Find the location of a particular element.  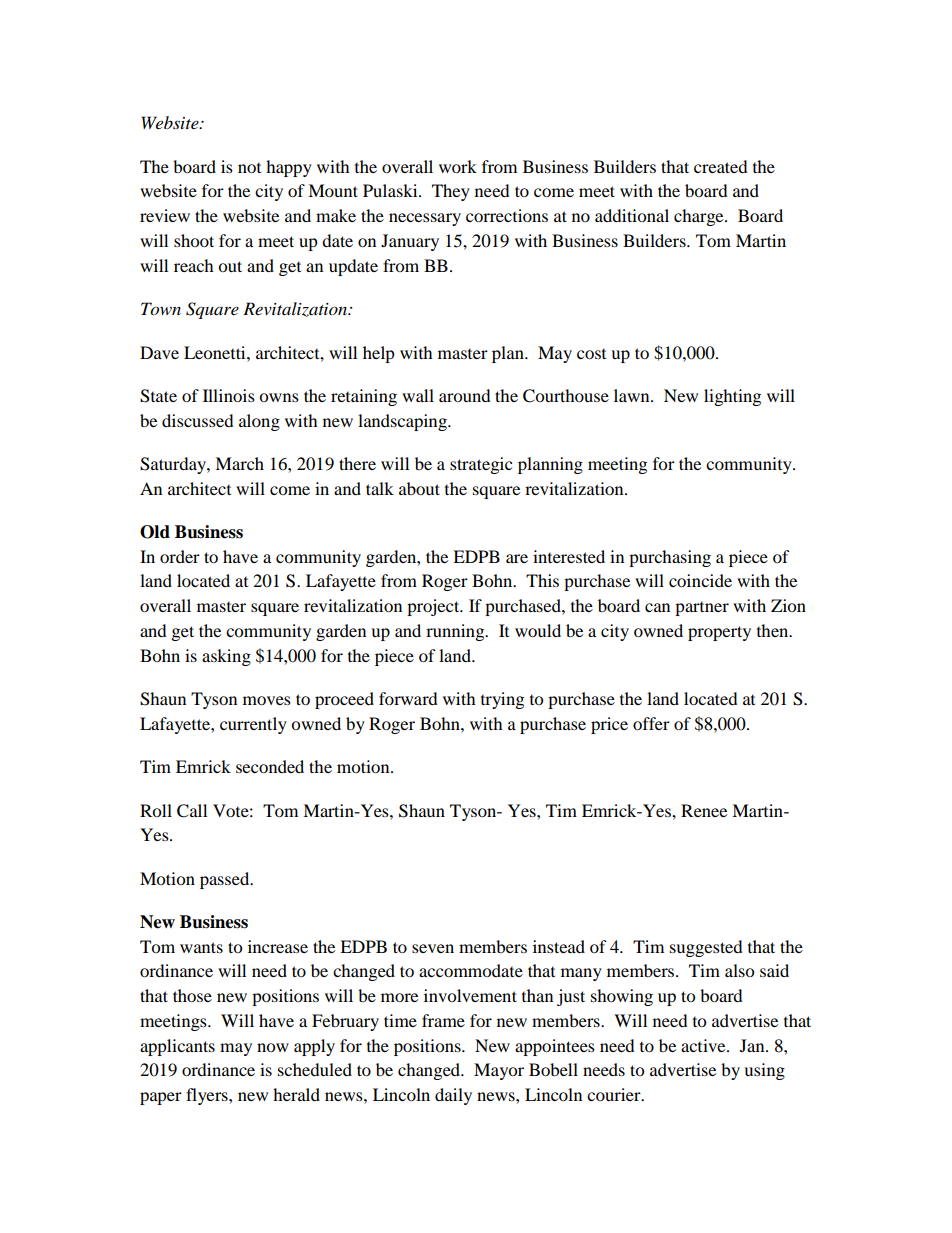

Renee is located at coordinates (704, 810).
